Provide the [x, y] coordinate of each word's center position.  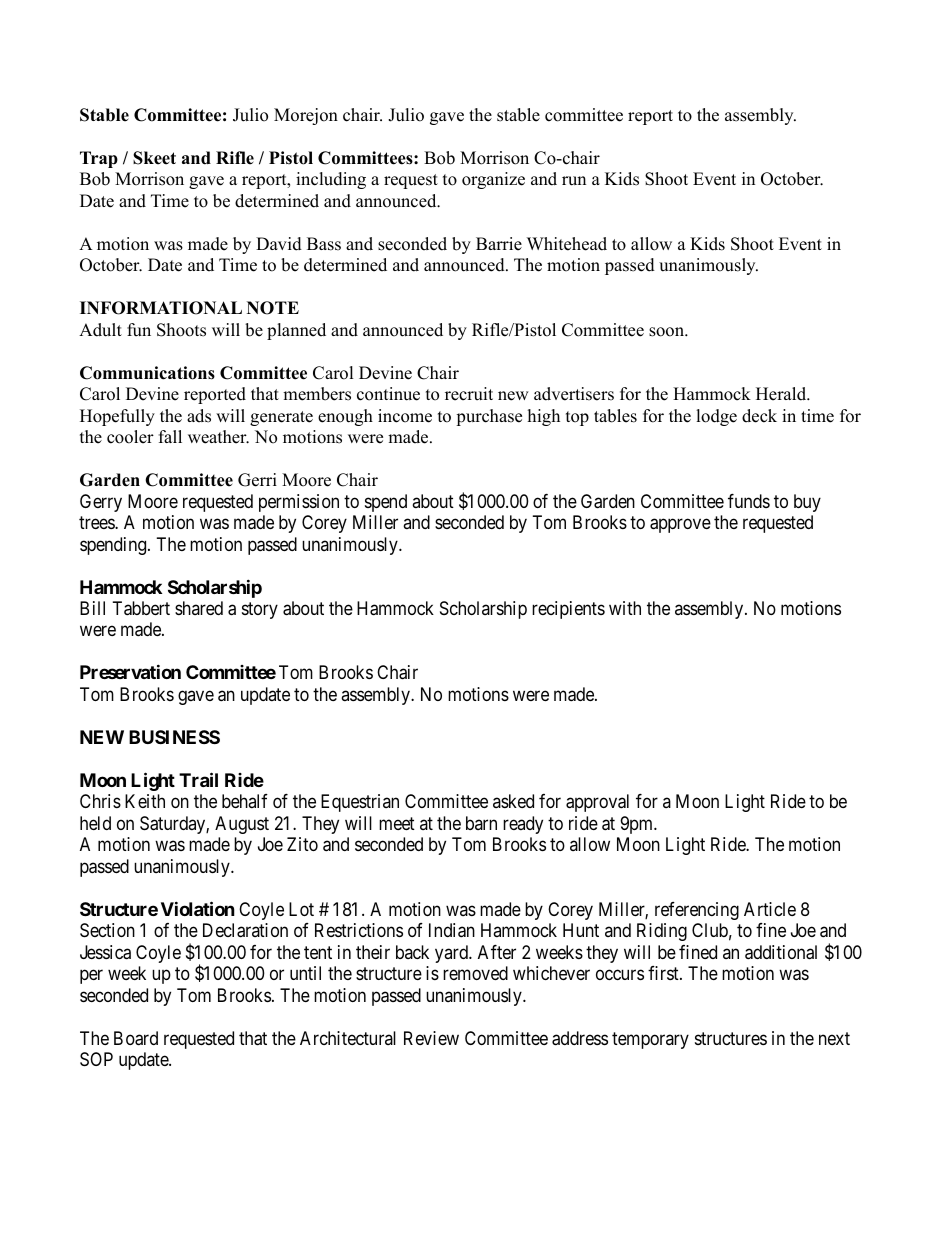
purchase [489, 417]
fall [170, 436]
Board [136, 1038]
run [574, 181]
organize [493, 180]
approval [597, 803]
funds [749, 501]
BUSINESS [174, 737]
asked [513, 801]
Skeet [154, 158]
